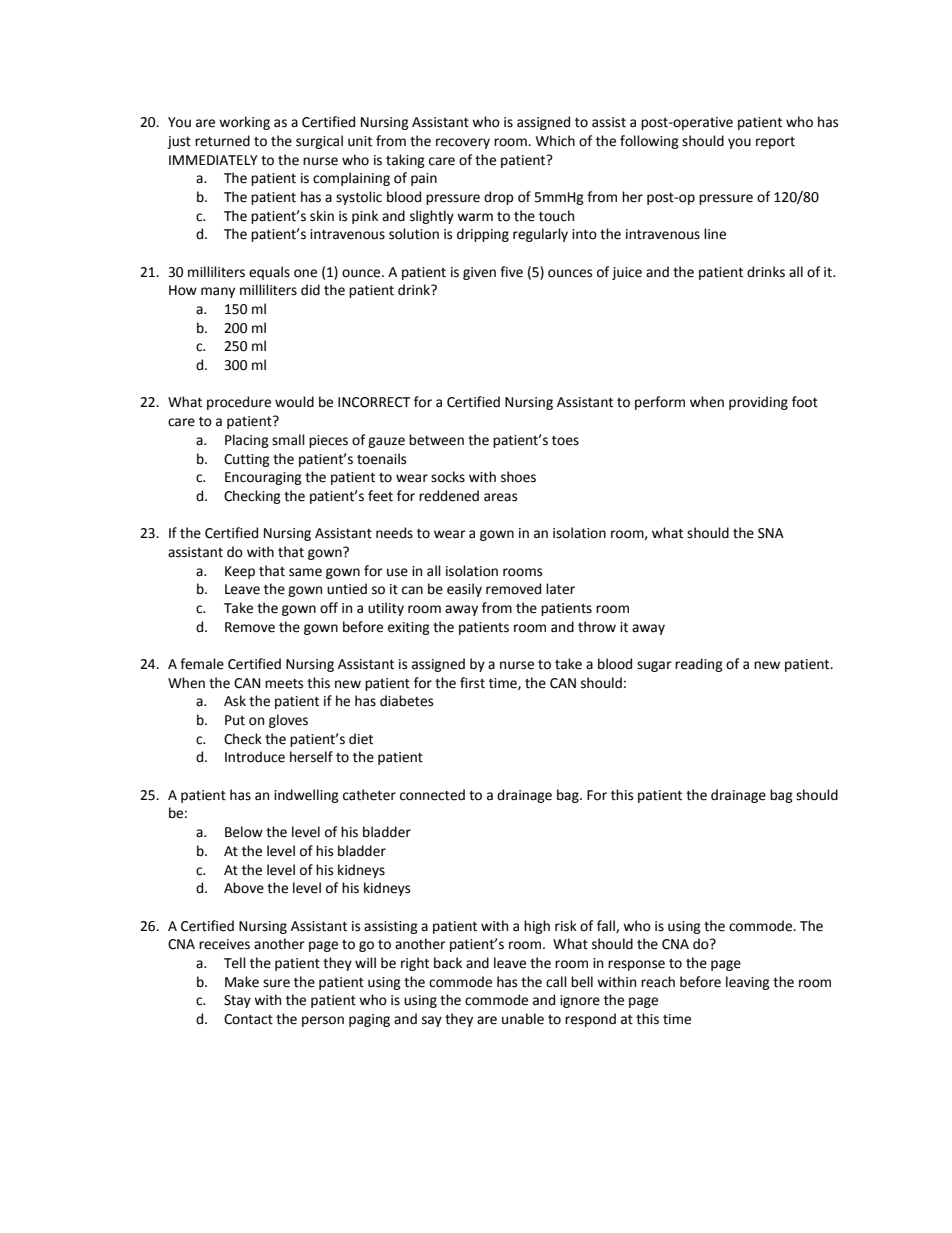 This page has width=952, height=1233. I want to click on recovery, so click(463, 143).
